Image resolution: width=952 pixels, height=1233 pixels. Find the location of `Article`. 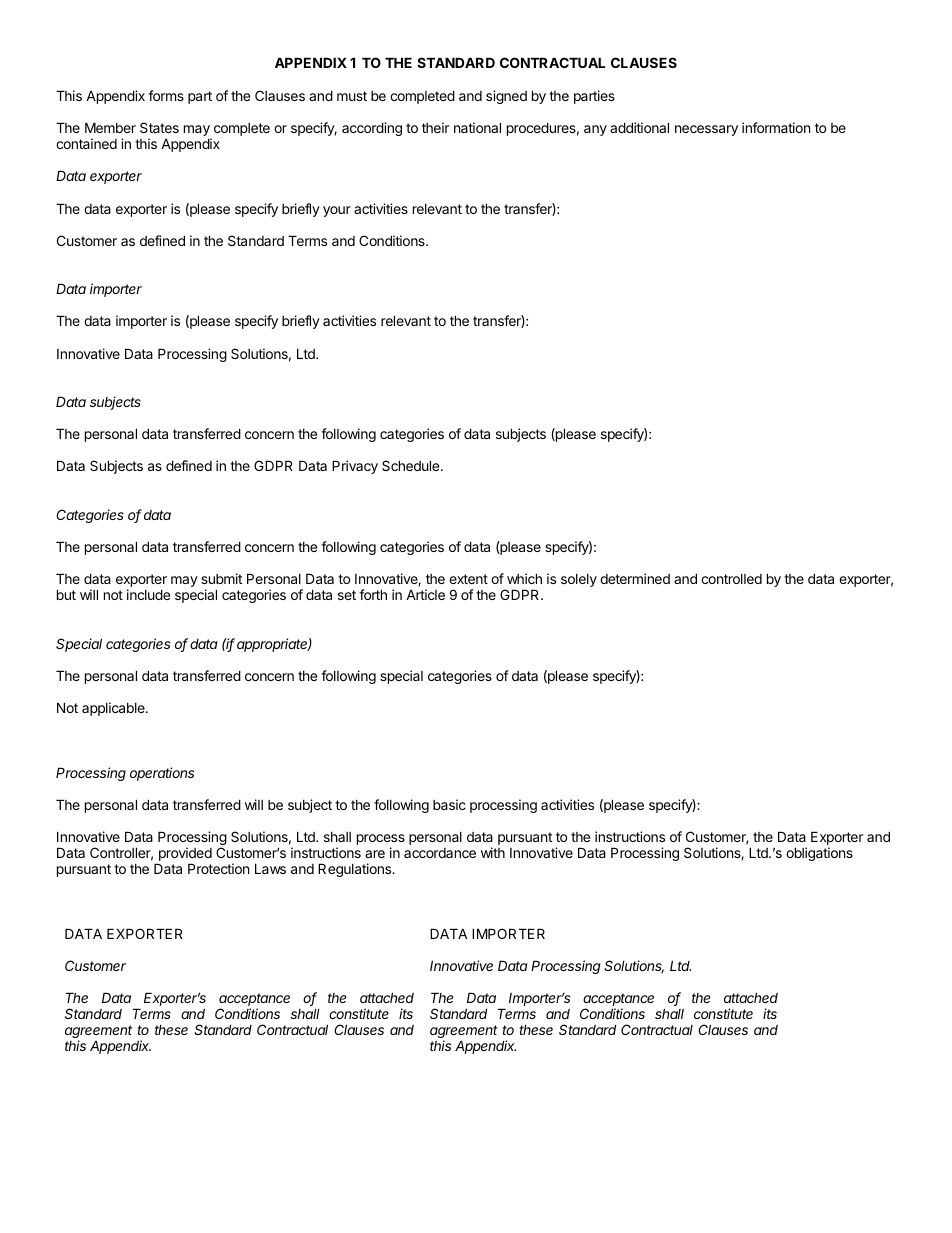

Article is located at coordinates (425, 594).
